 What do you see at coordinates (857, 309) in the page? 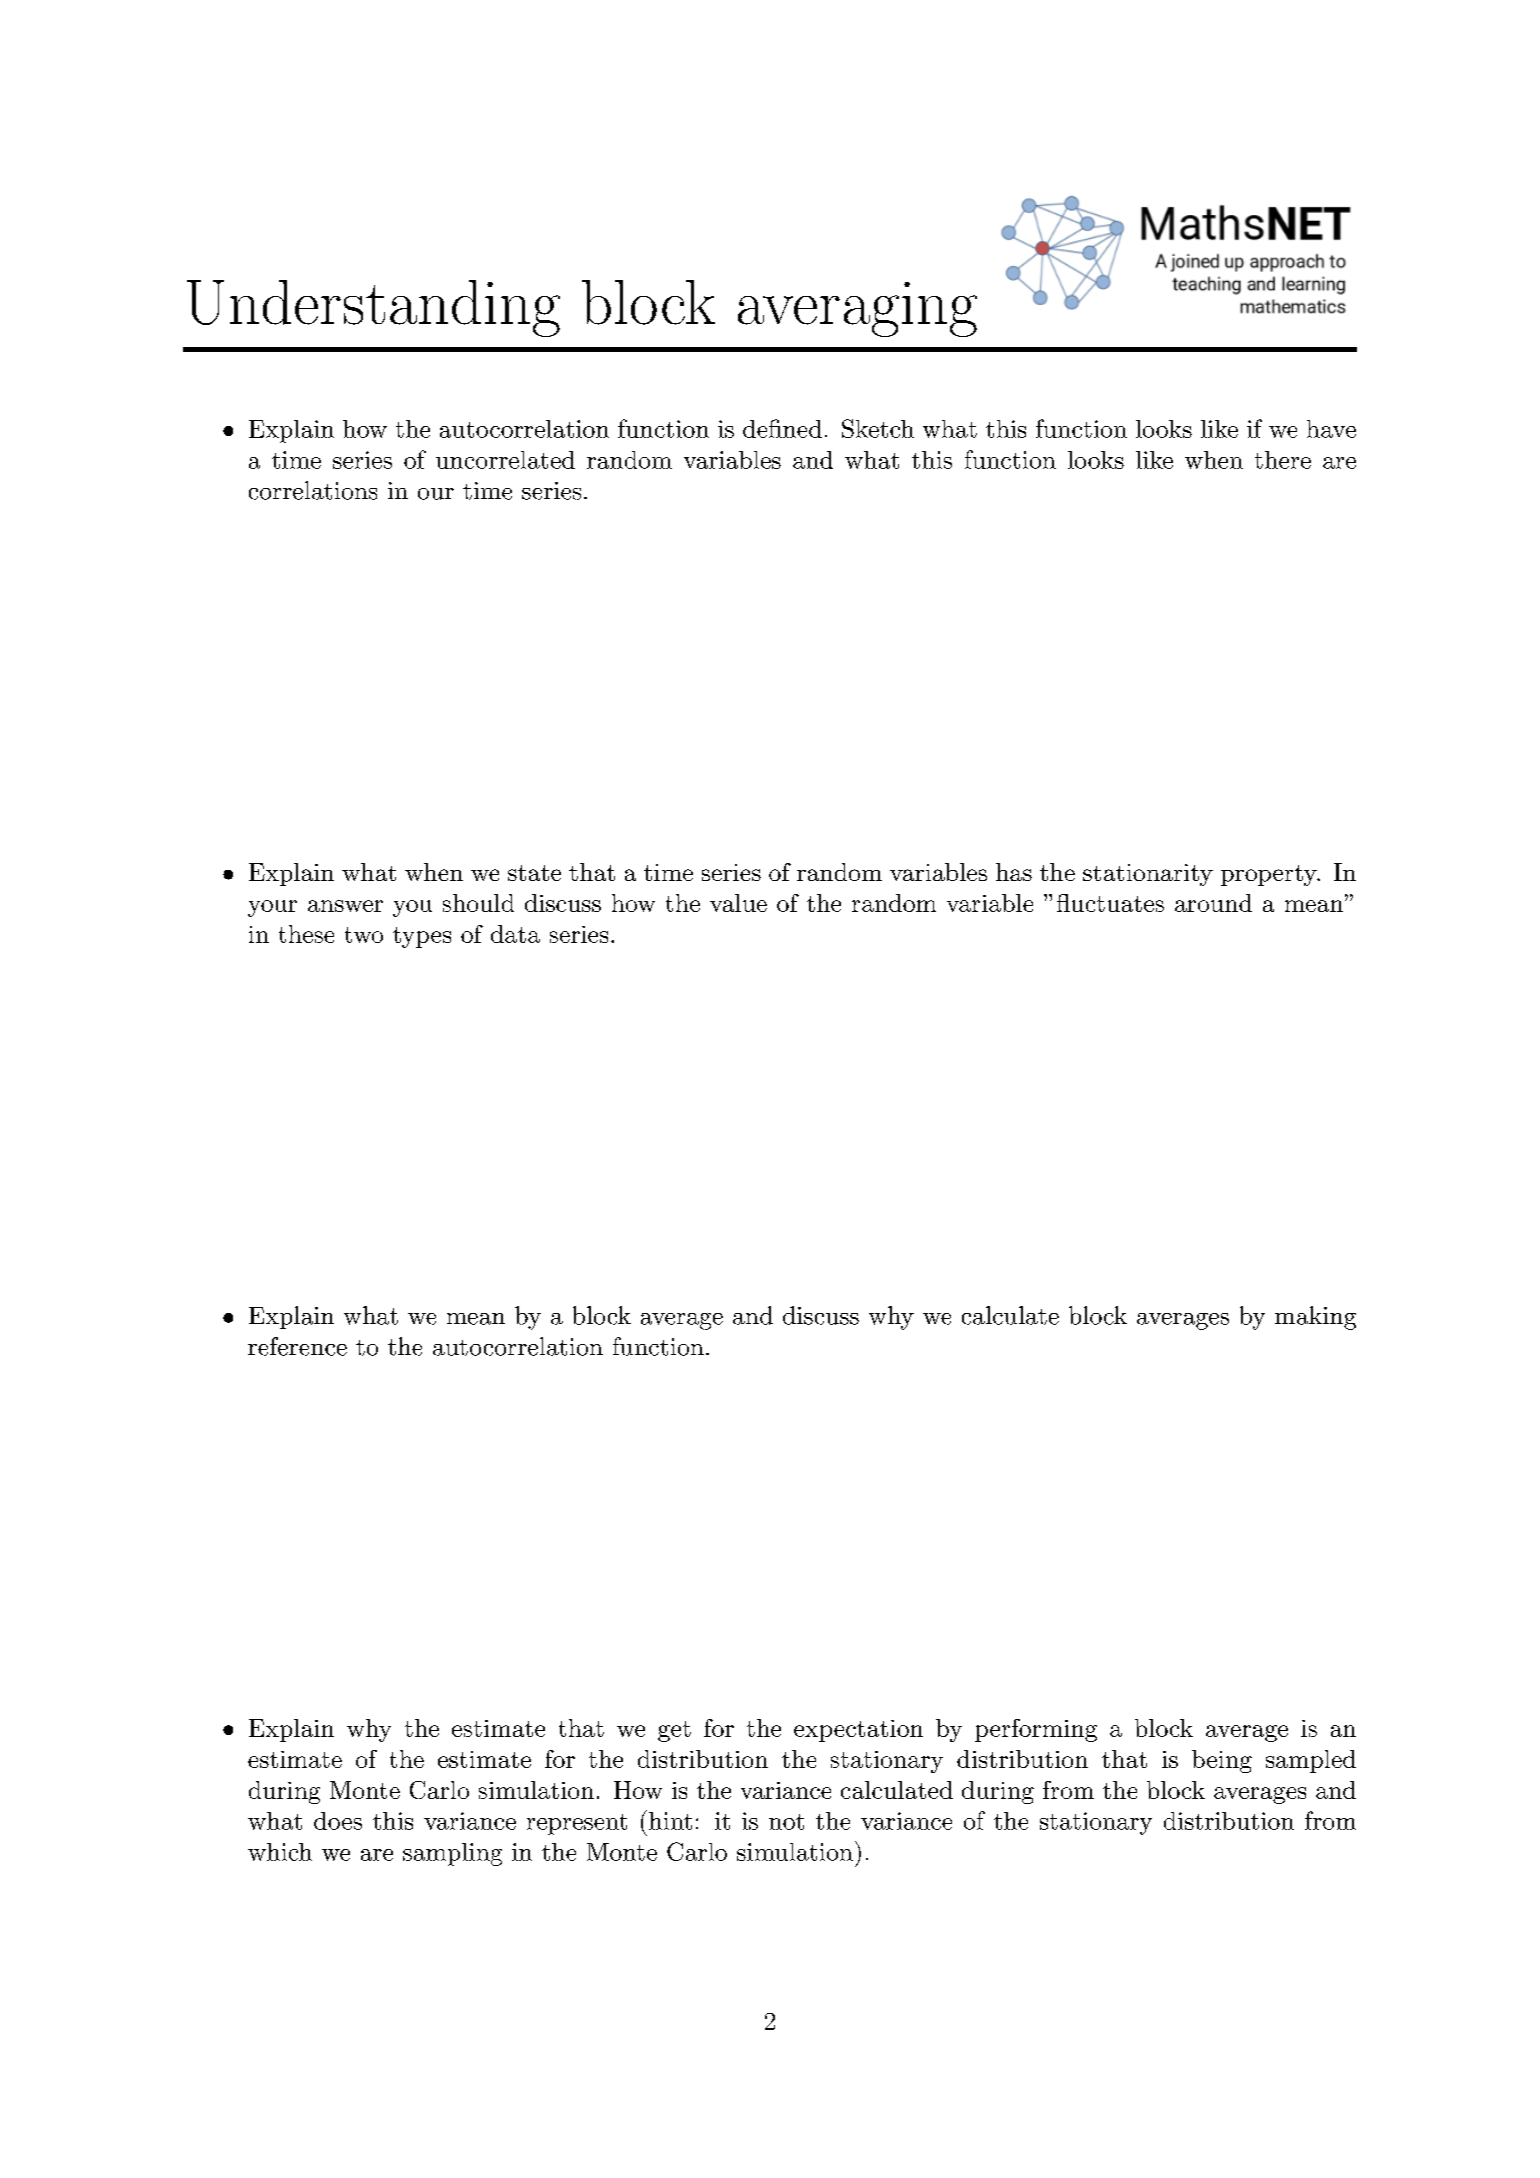
I see `averaging` at bounding box center [857, 309].
